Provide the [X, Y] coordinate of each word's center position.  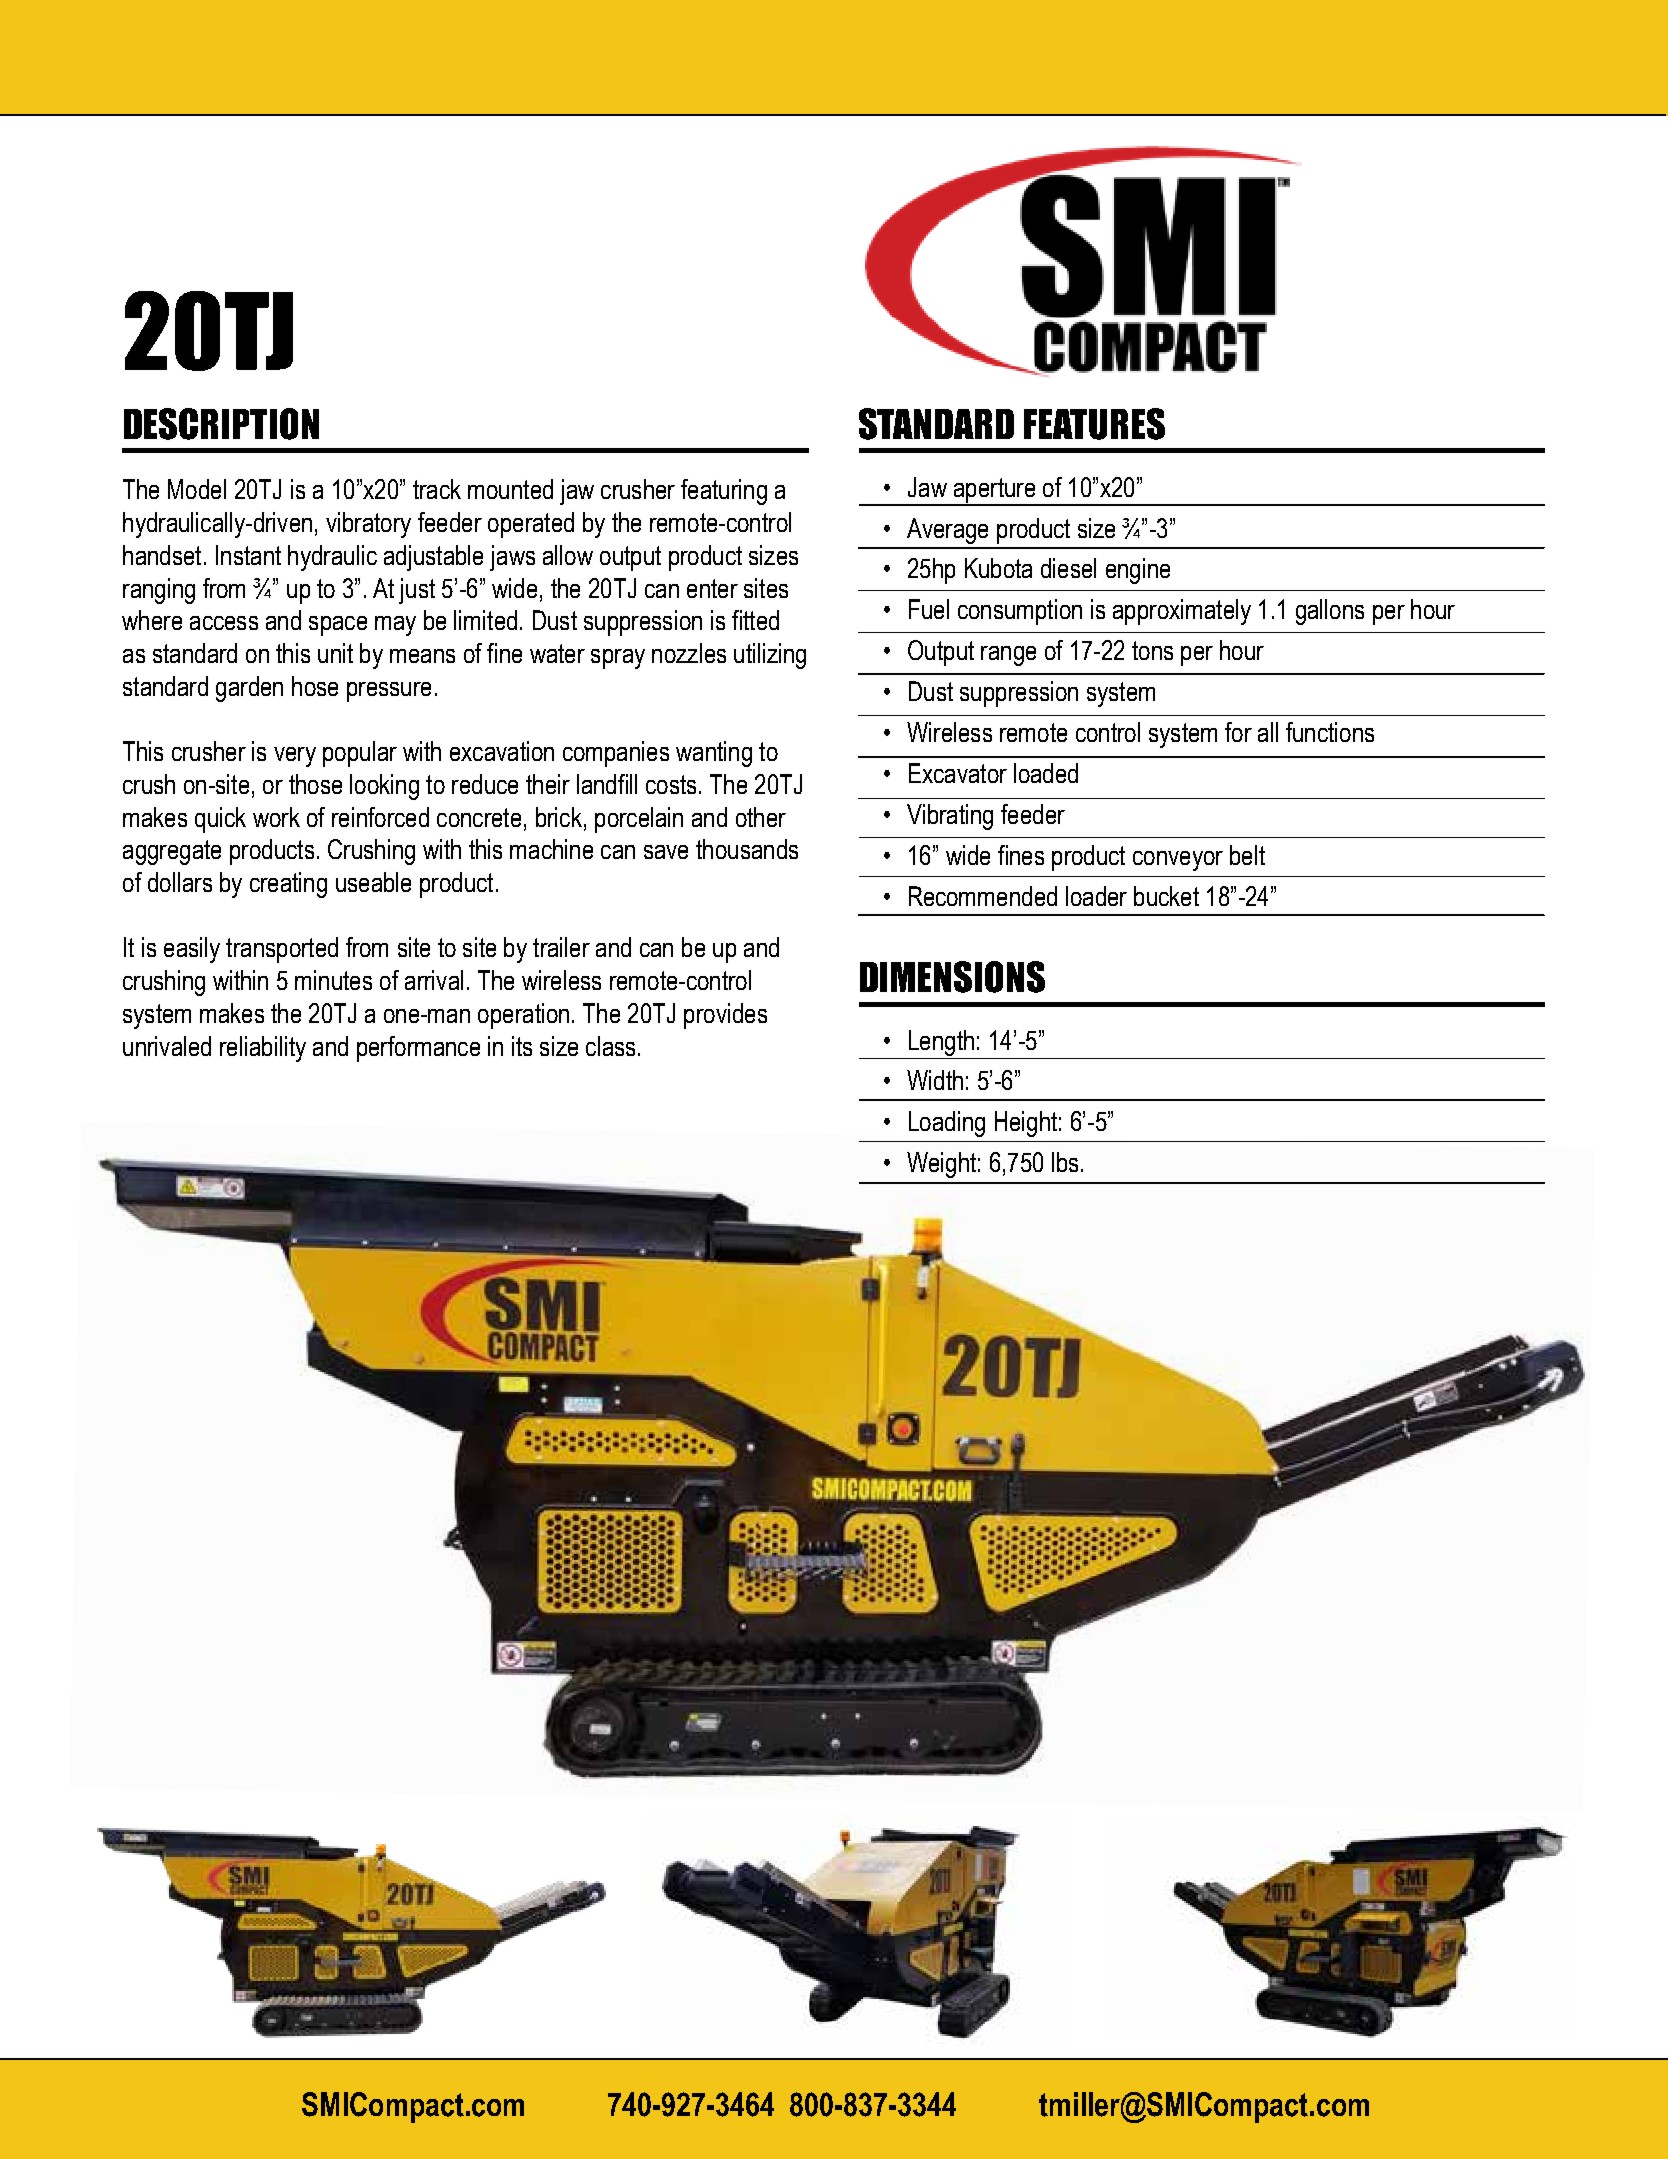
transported [282, 950]
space [338, 626]
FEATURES [1094, 424]
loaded [1046, 773]
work [276, 817]
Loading [947, 1124]
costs [671, 784]
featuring [724, 492]
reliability [263, 1049]
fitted [755, 620]
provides [725, 1016]
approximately [1182, 612]
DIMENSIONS [952, 977]
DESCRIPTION [221, 424]
